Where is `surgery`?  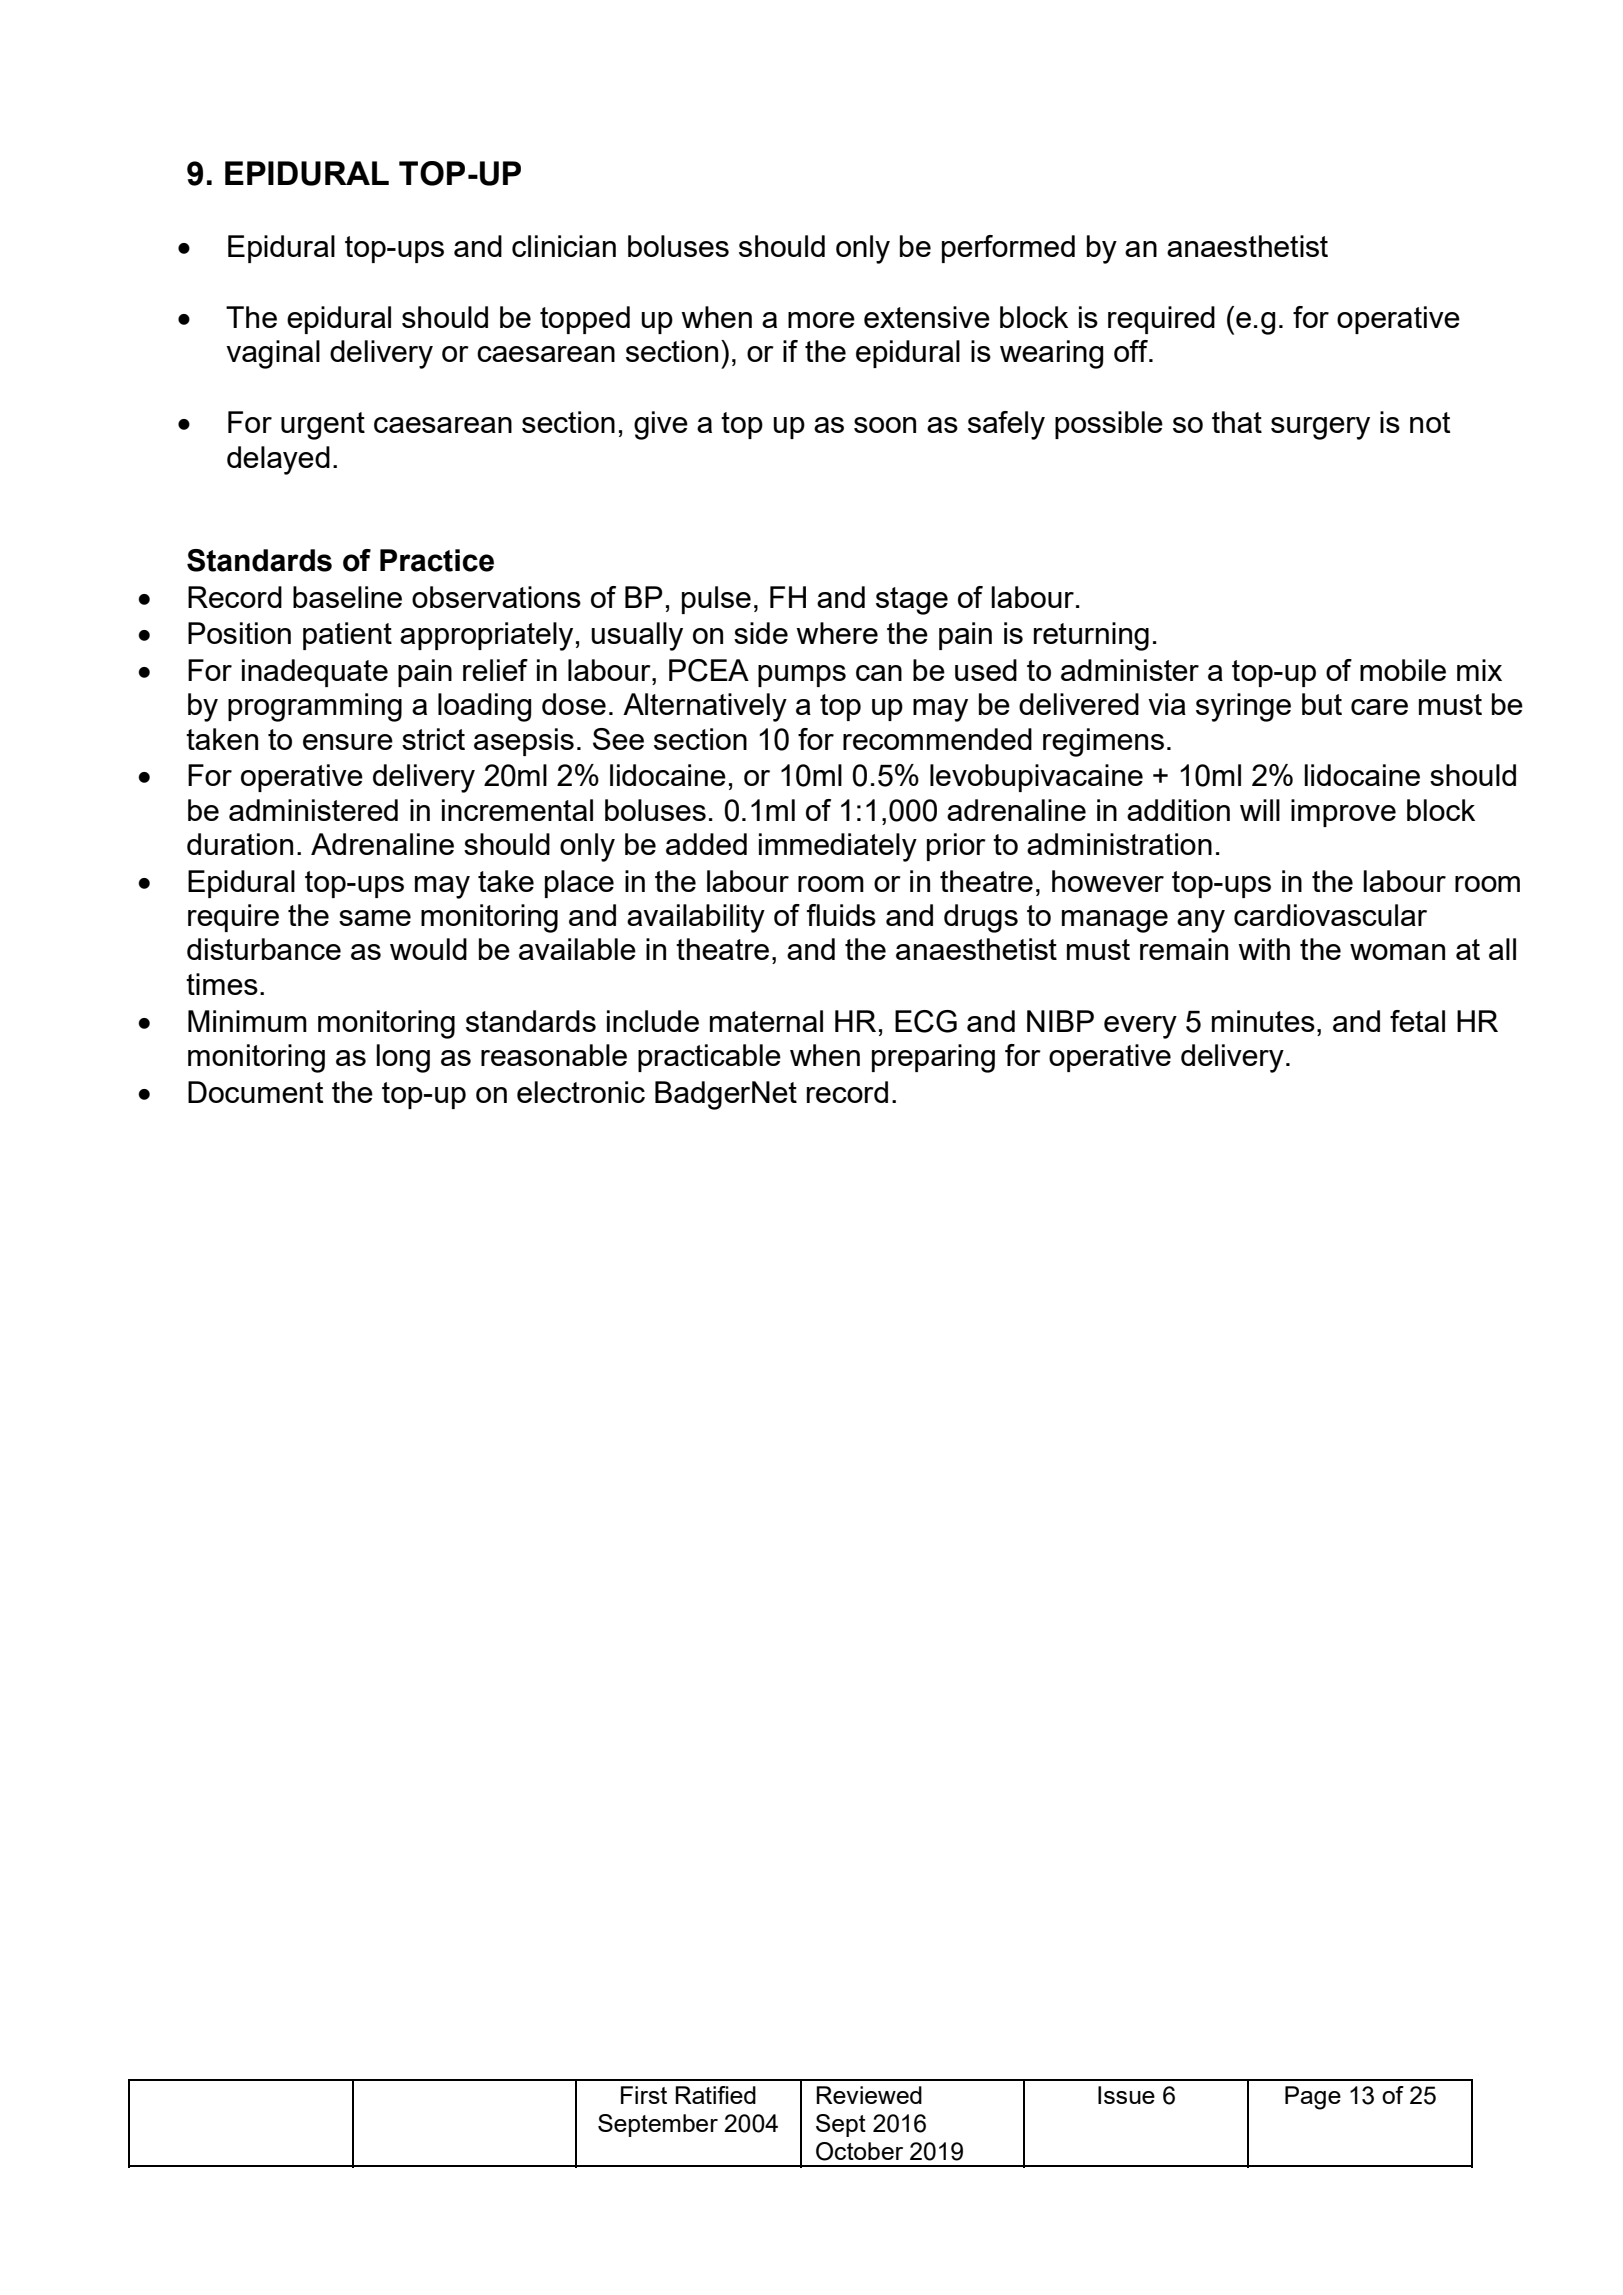 surgery is located at coordinates (1320, 428).
